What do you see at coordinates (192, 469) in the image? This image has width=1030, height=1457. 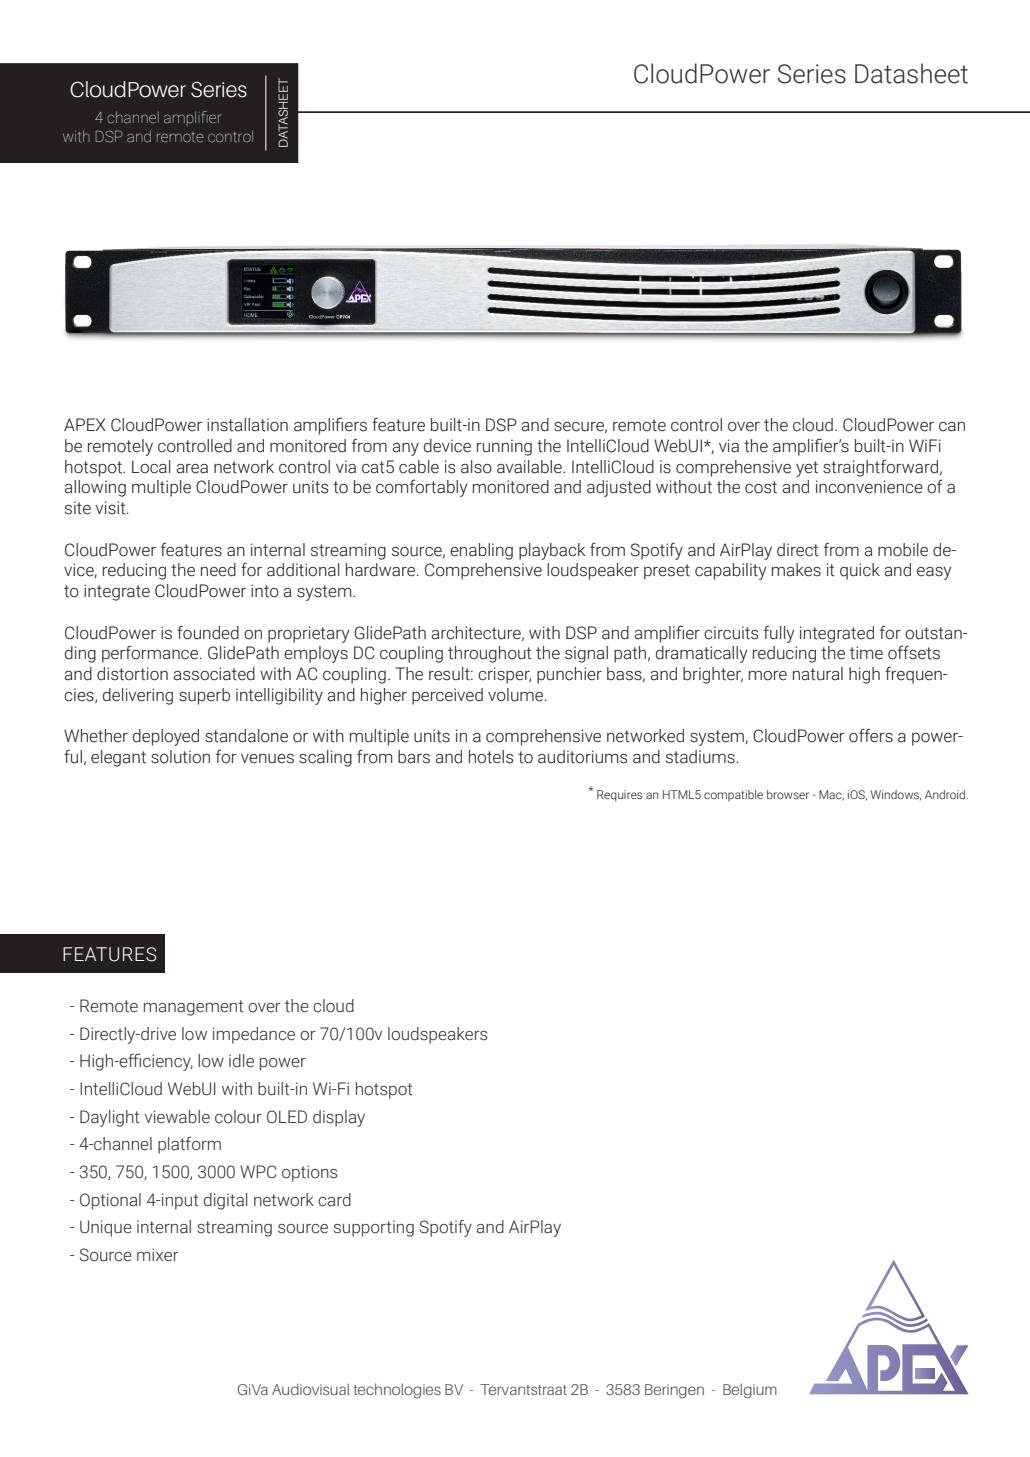 I see `area` at bounding box center [192, 469].
